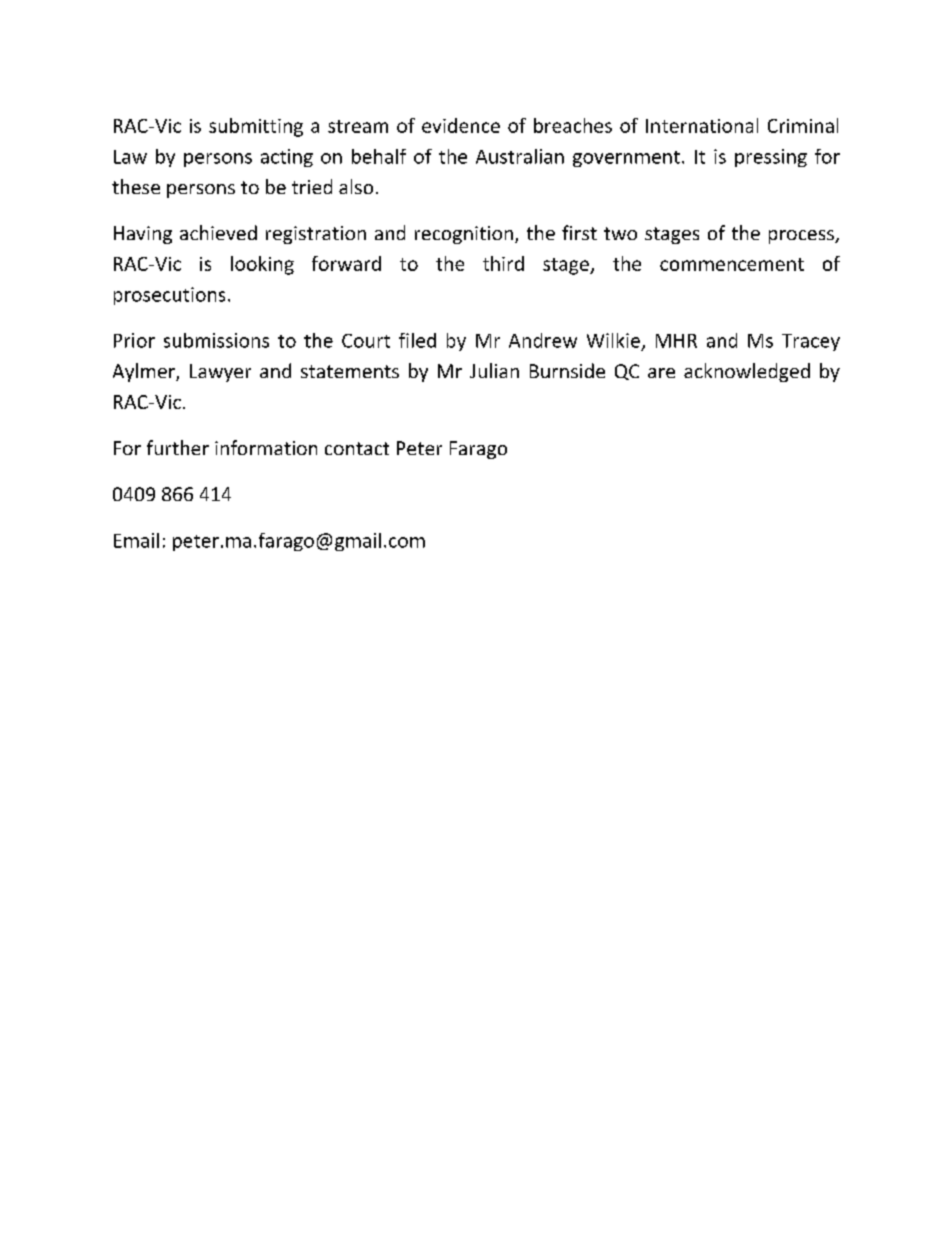  Describe the element at coordinates (461, 125) in the screenshot. I see `evidence` at that location.
